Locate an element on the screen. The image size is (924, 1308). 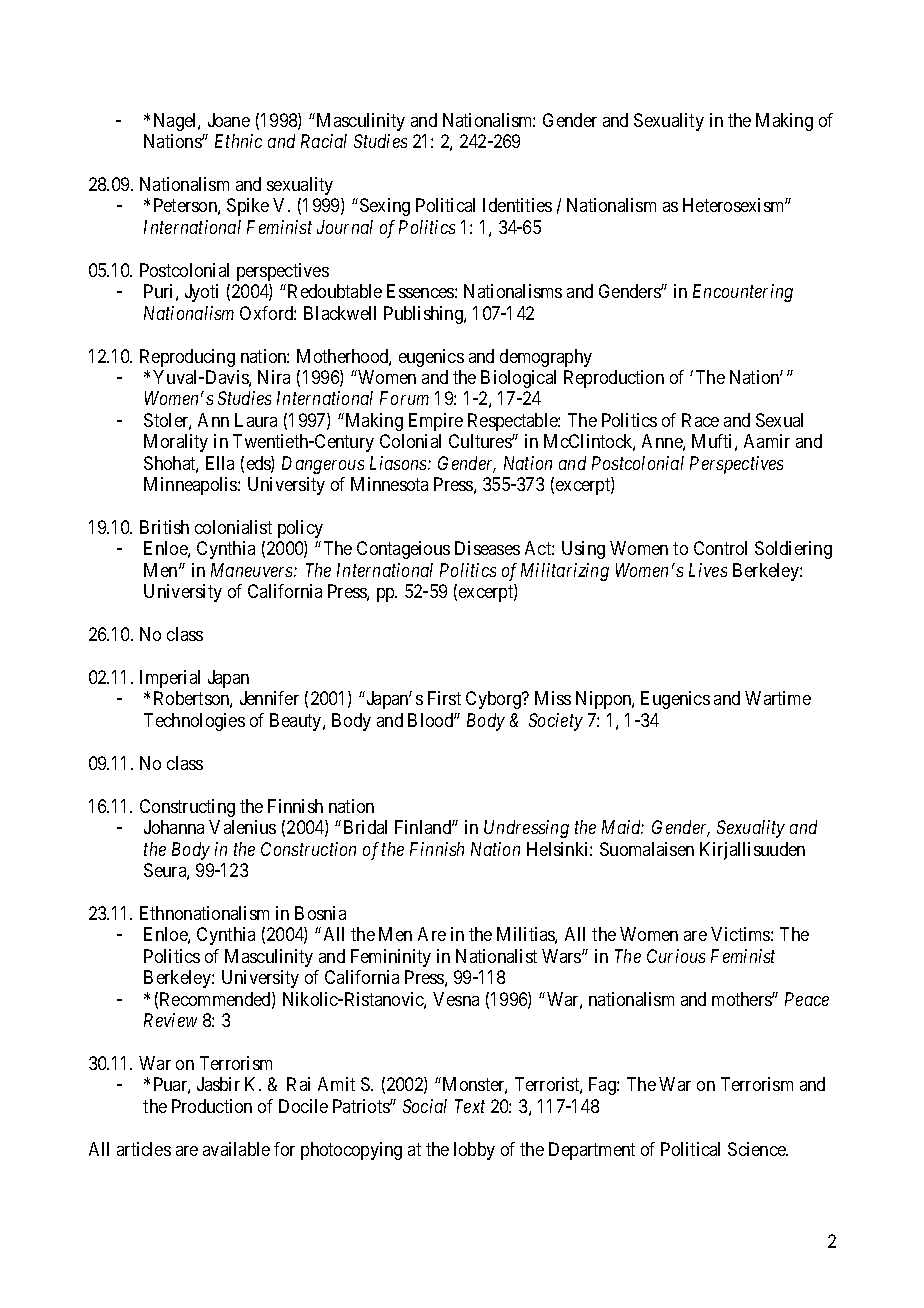
Maid is located at coordinates (623, 827).
